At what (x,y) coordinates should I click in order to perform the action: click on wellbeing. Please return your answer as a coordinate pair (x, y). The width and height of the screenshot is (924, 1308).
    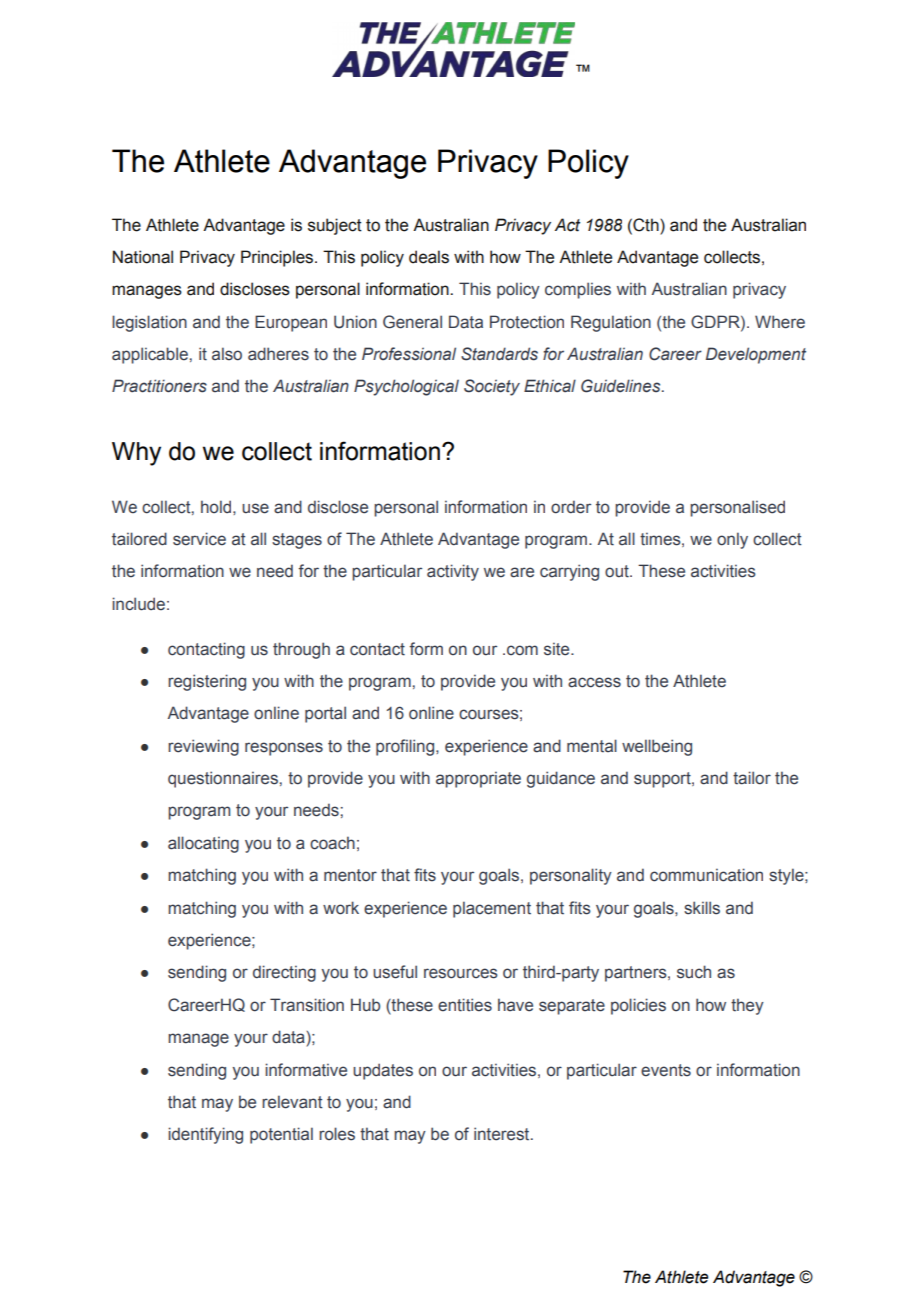
    Looking at the image, I should click on (657, 747).
